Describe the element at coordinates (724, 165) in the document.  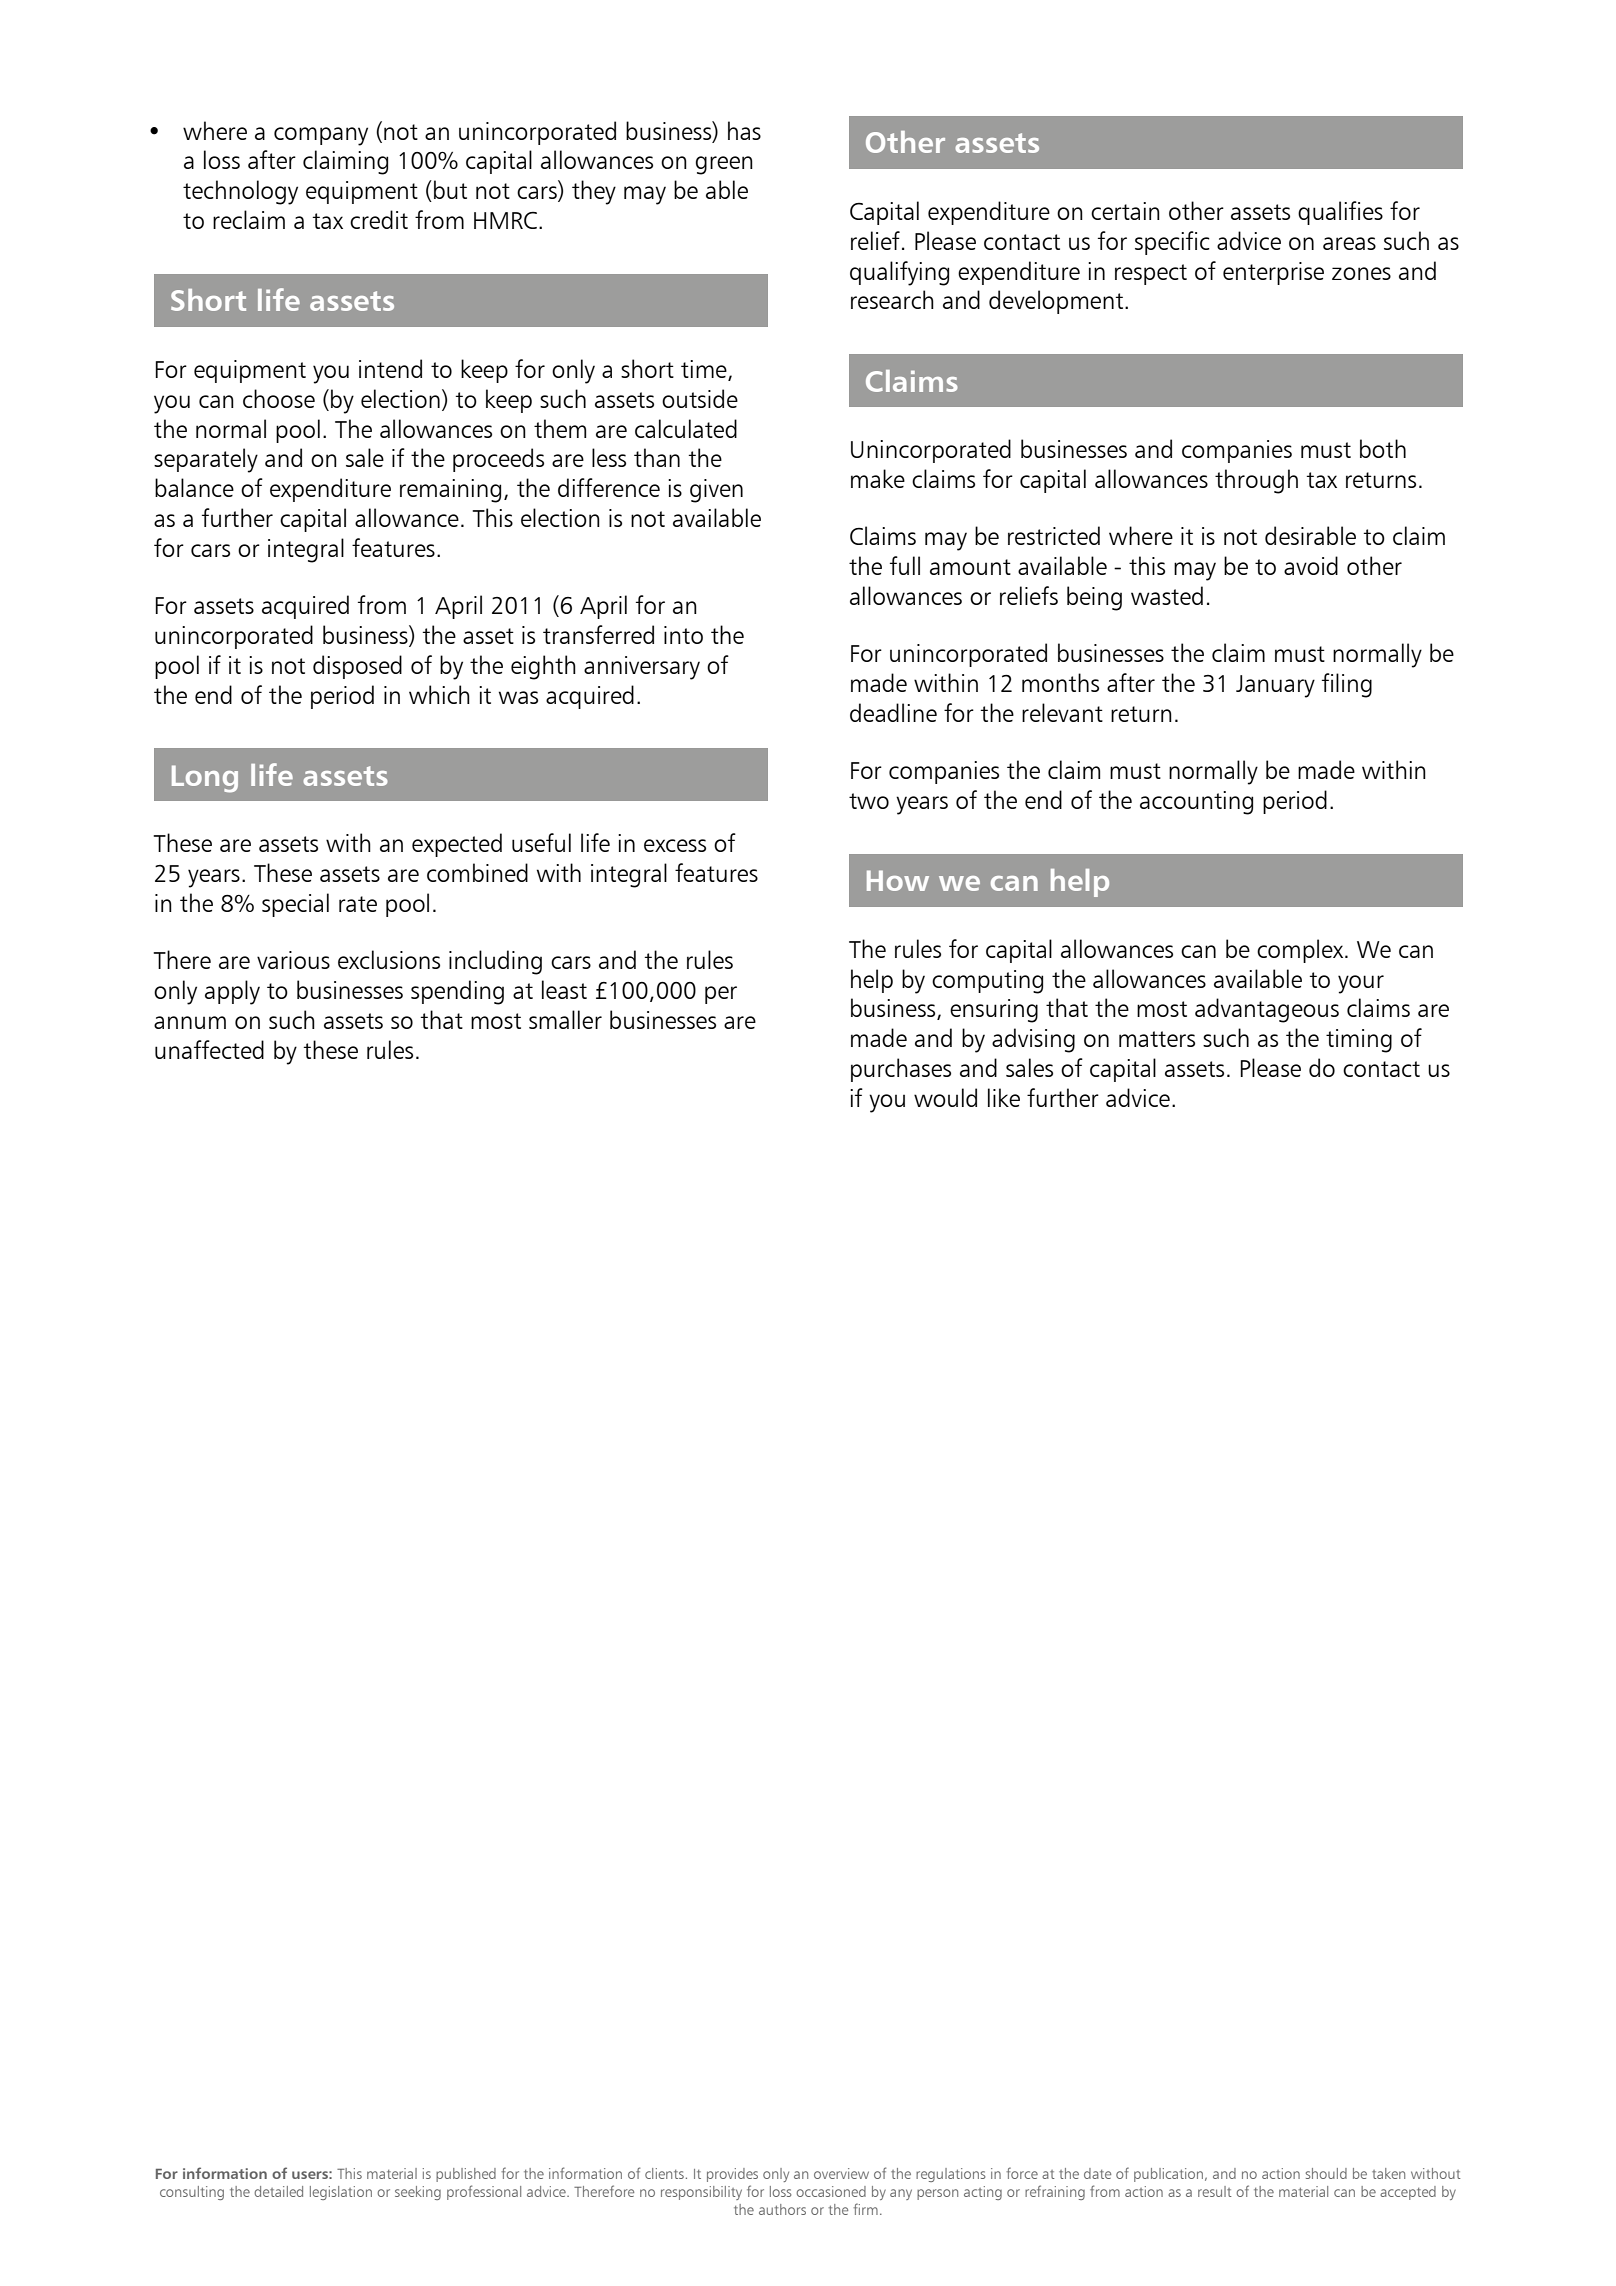
I see `green` at that location.
